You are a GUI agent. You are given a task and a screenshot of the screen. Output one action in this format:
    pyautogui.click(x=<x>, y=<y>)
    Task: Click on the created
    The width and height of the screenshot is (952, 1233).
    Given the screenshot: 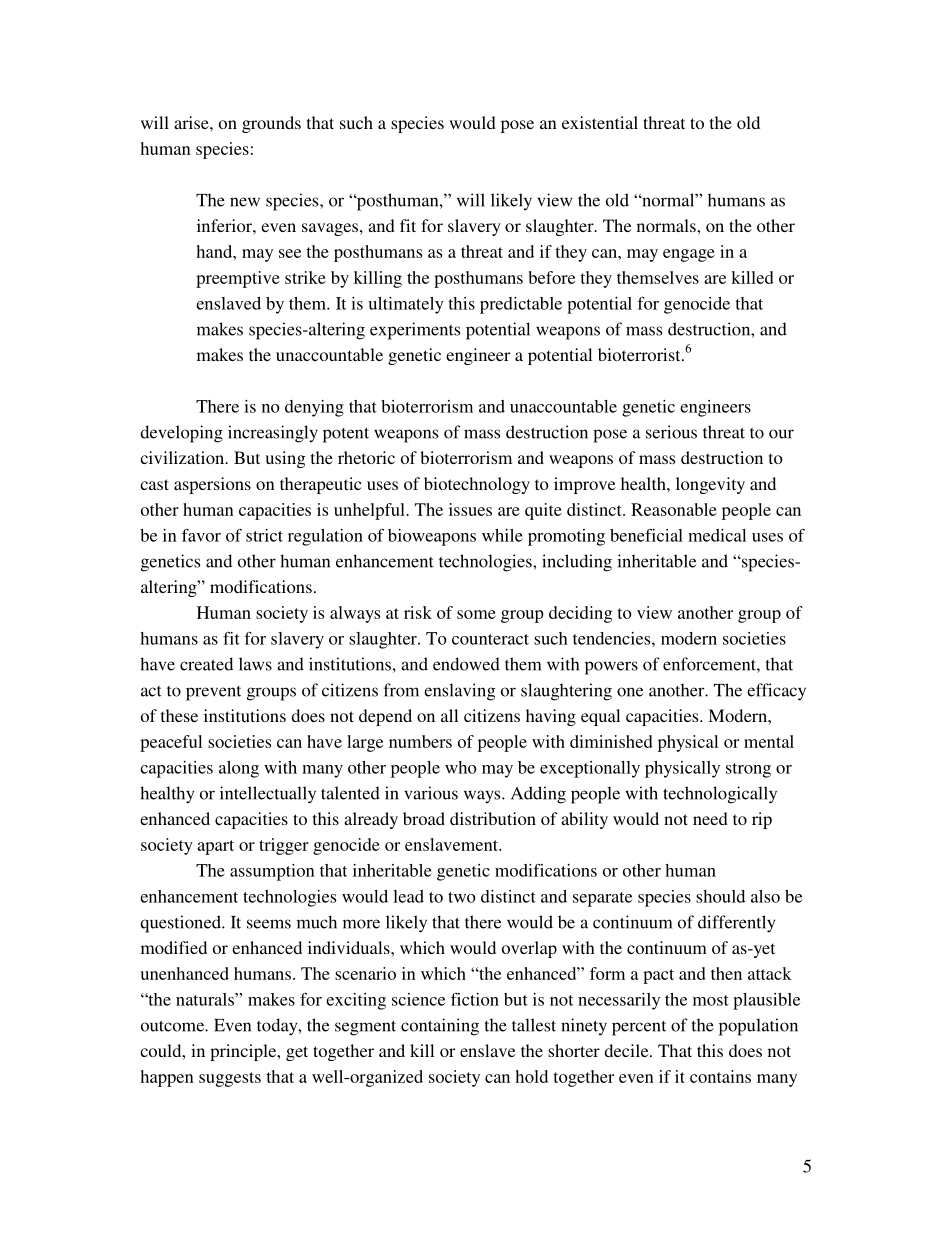 What is the action you would take?
    pyautogui.click(x=206, y=664)
